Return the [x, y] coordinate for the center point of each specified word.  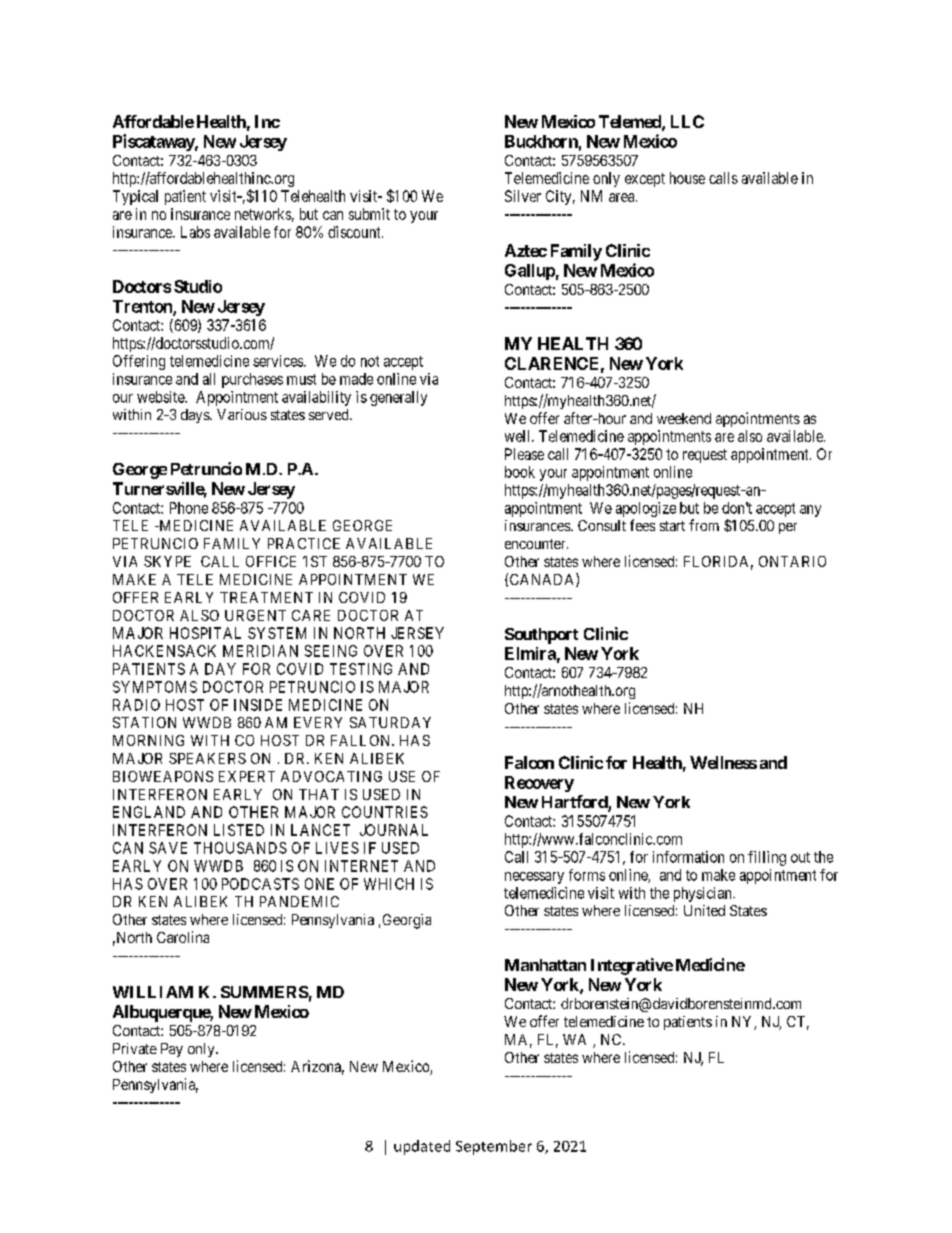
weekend [684, 418]
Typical [135, 197]
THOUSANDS [240, 848]
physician [704, 894]
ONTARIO [792, 561]
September [494, 1147]
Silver [523, 196]
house [687, 178]
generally [398, 398]
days [196, 416]
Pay [172, 1050]
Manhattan [545, 965]
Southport [541, 636]
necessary [534, 878]
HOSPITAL [205, 633]
